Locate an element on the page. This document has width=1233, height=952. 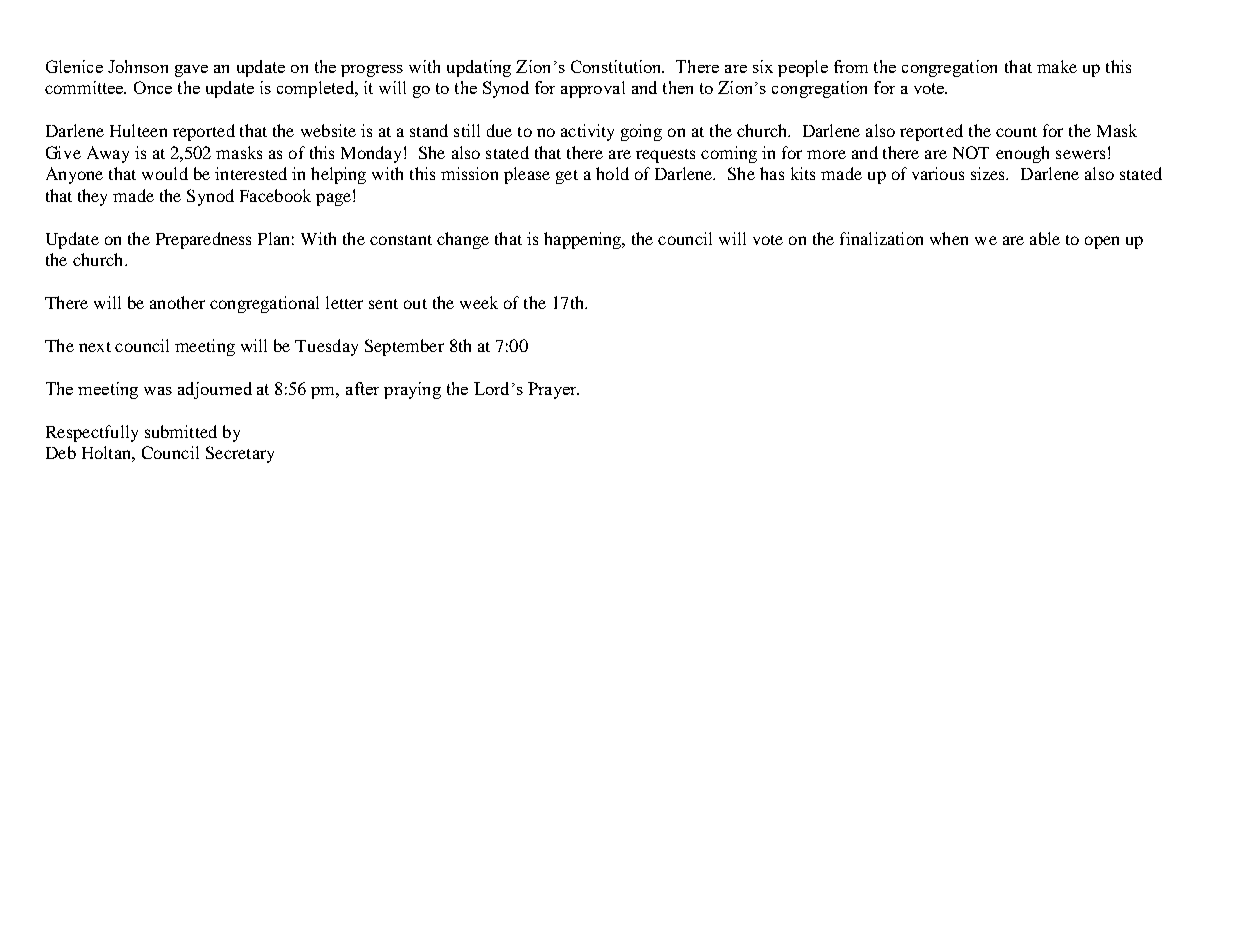
happening is located at coordinates (584, 240).
